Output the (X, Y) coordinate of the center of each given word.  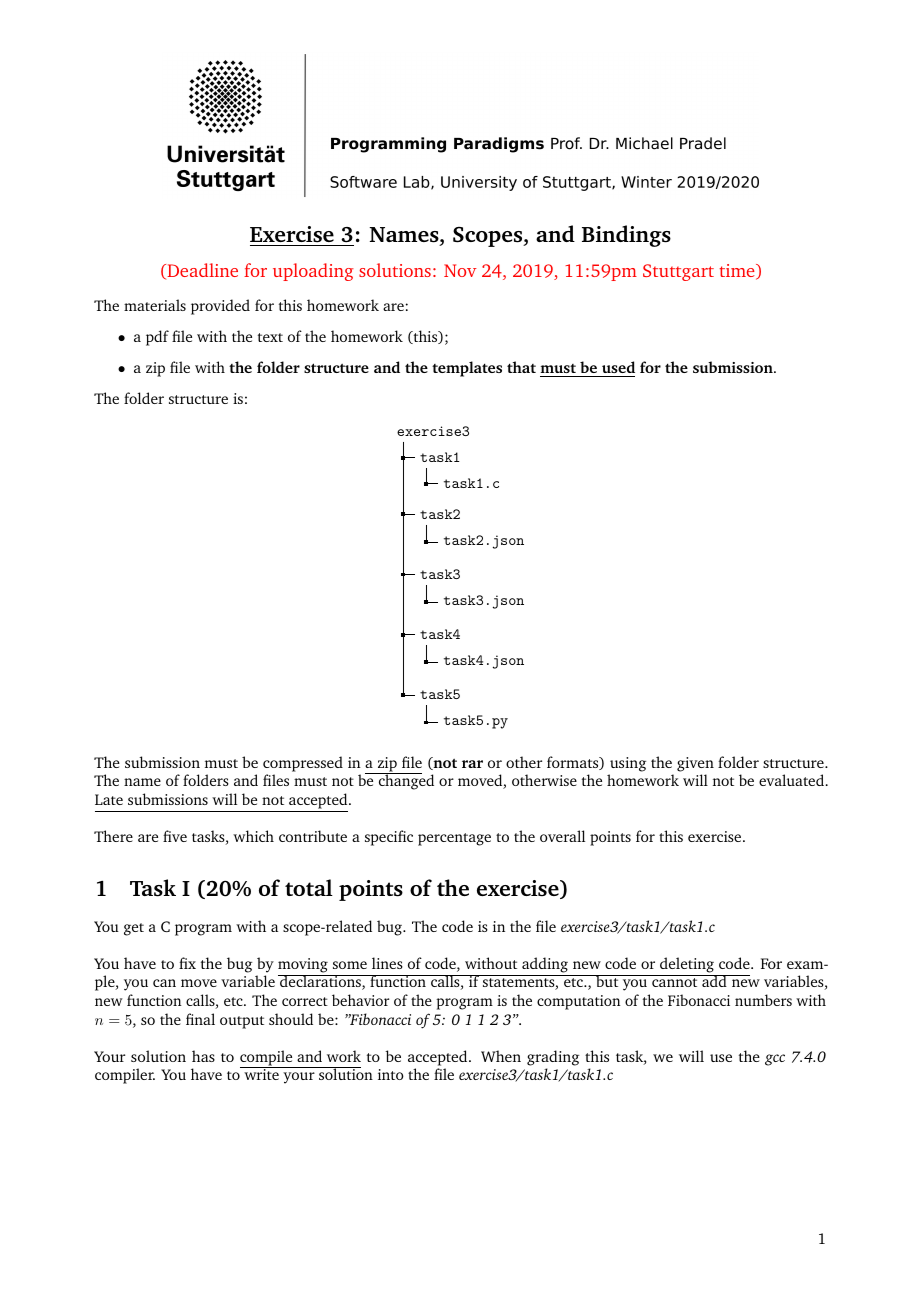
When (501, 1056)
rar (472, 764)
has (203, 1056)
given (695, 764)
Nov (460, 270)
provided (220, 307)
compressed (303, 764)
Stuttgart (678, 272)
